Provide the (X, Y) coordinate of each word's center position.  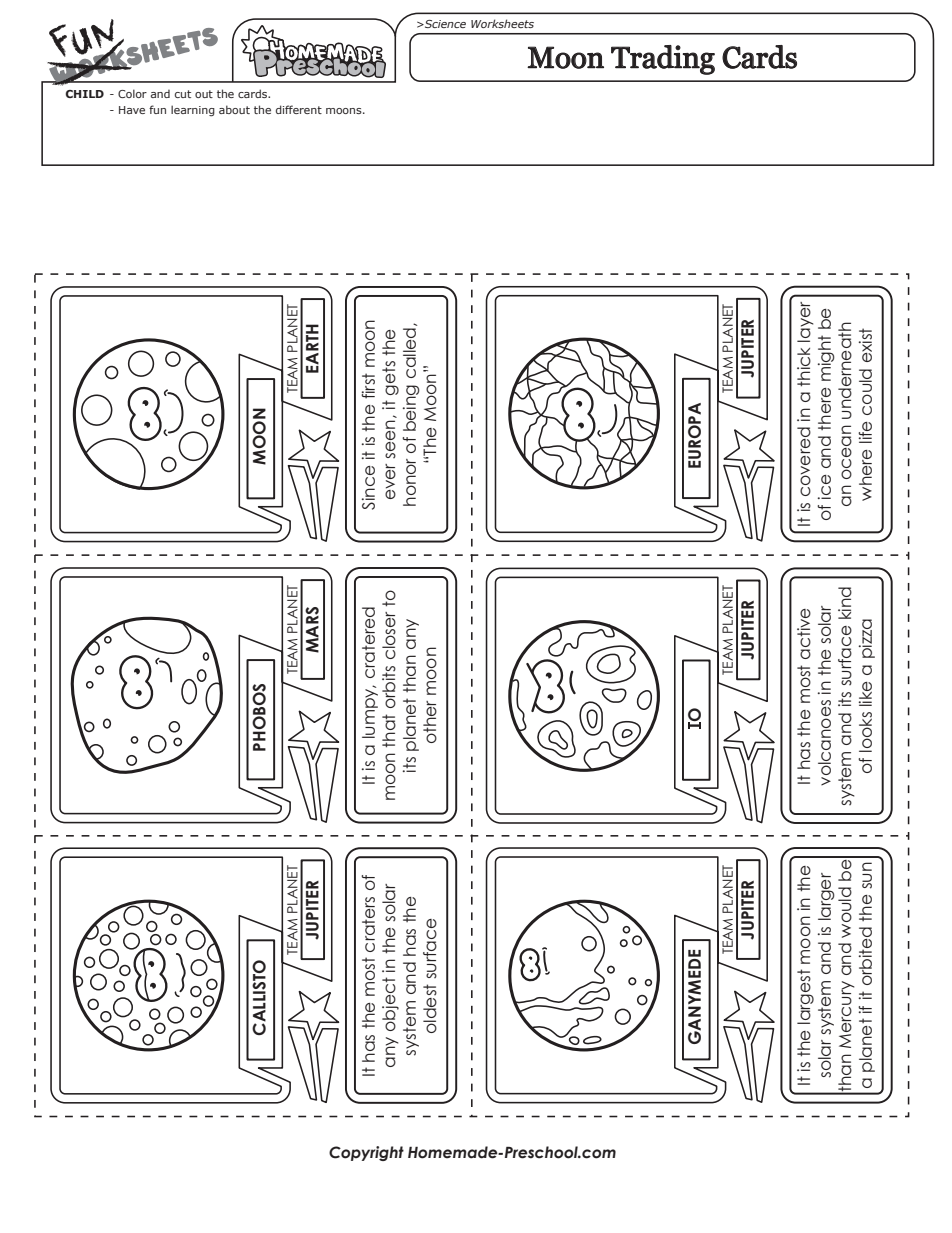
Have (132, 110)
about (234, 109)
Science (444, 24)
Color (132, 93)
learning (193, 111)
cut (183, 94)
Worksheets (502, 23)
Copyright (366, 1153)
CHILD (85, 94)
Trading (663, 60)
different (299, 109)
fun (157, 109)
